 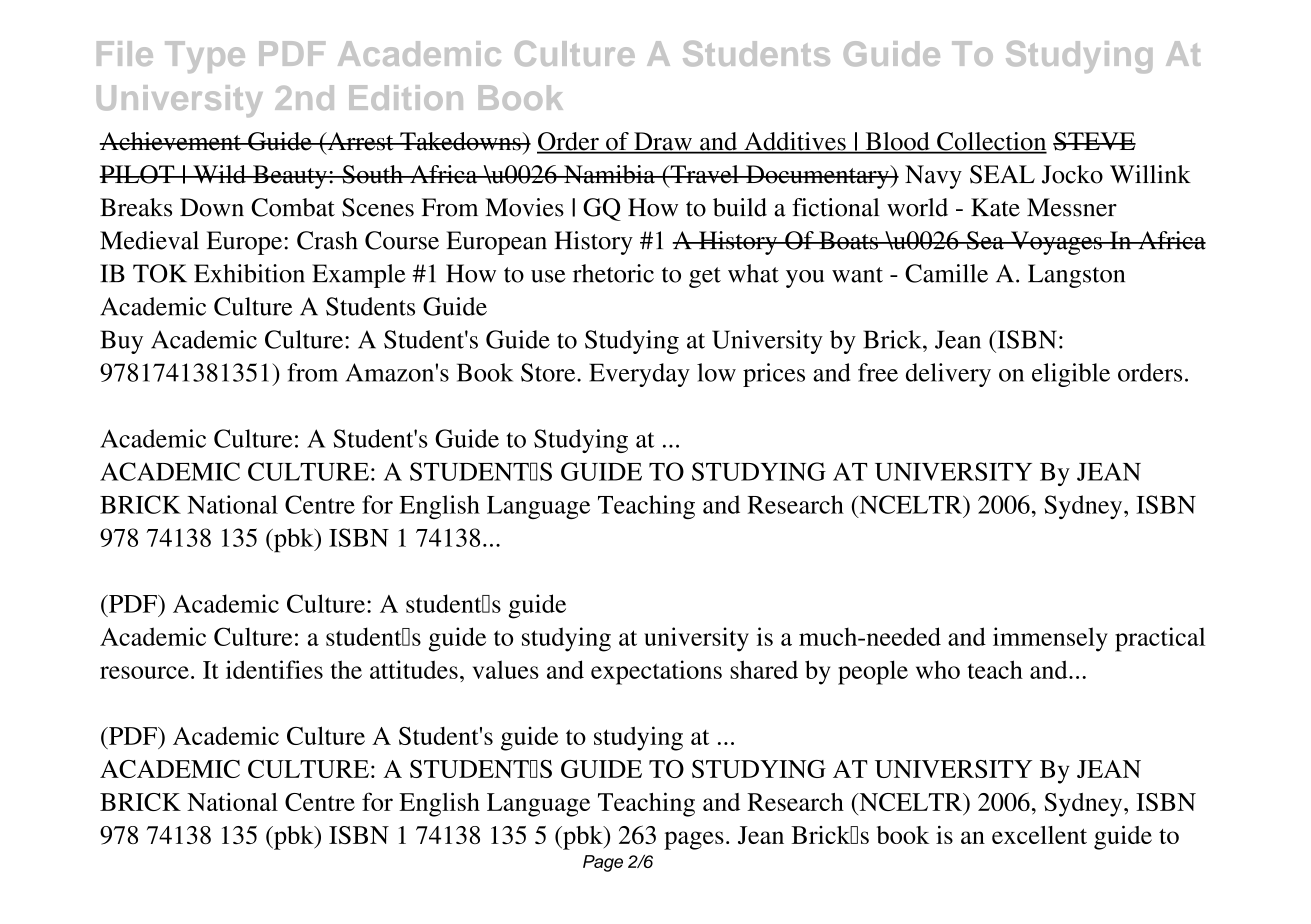 What do you see at coordinates (249, 273) in the screenshot?
I see `Exhibition` at bounding box center [249, 273].
